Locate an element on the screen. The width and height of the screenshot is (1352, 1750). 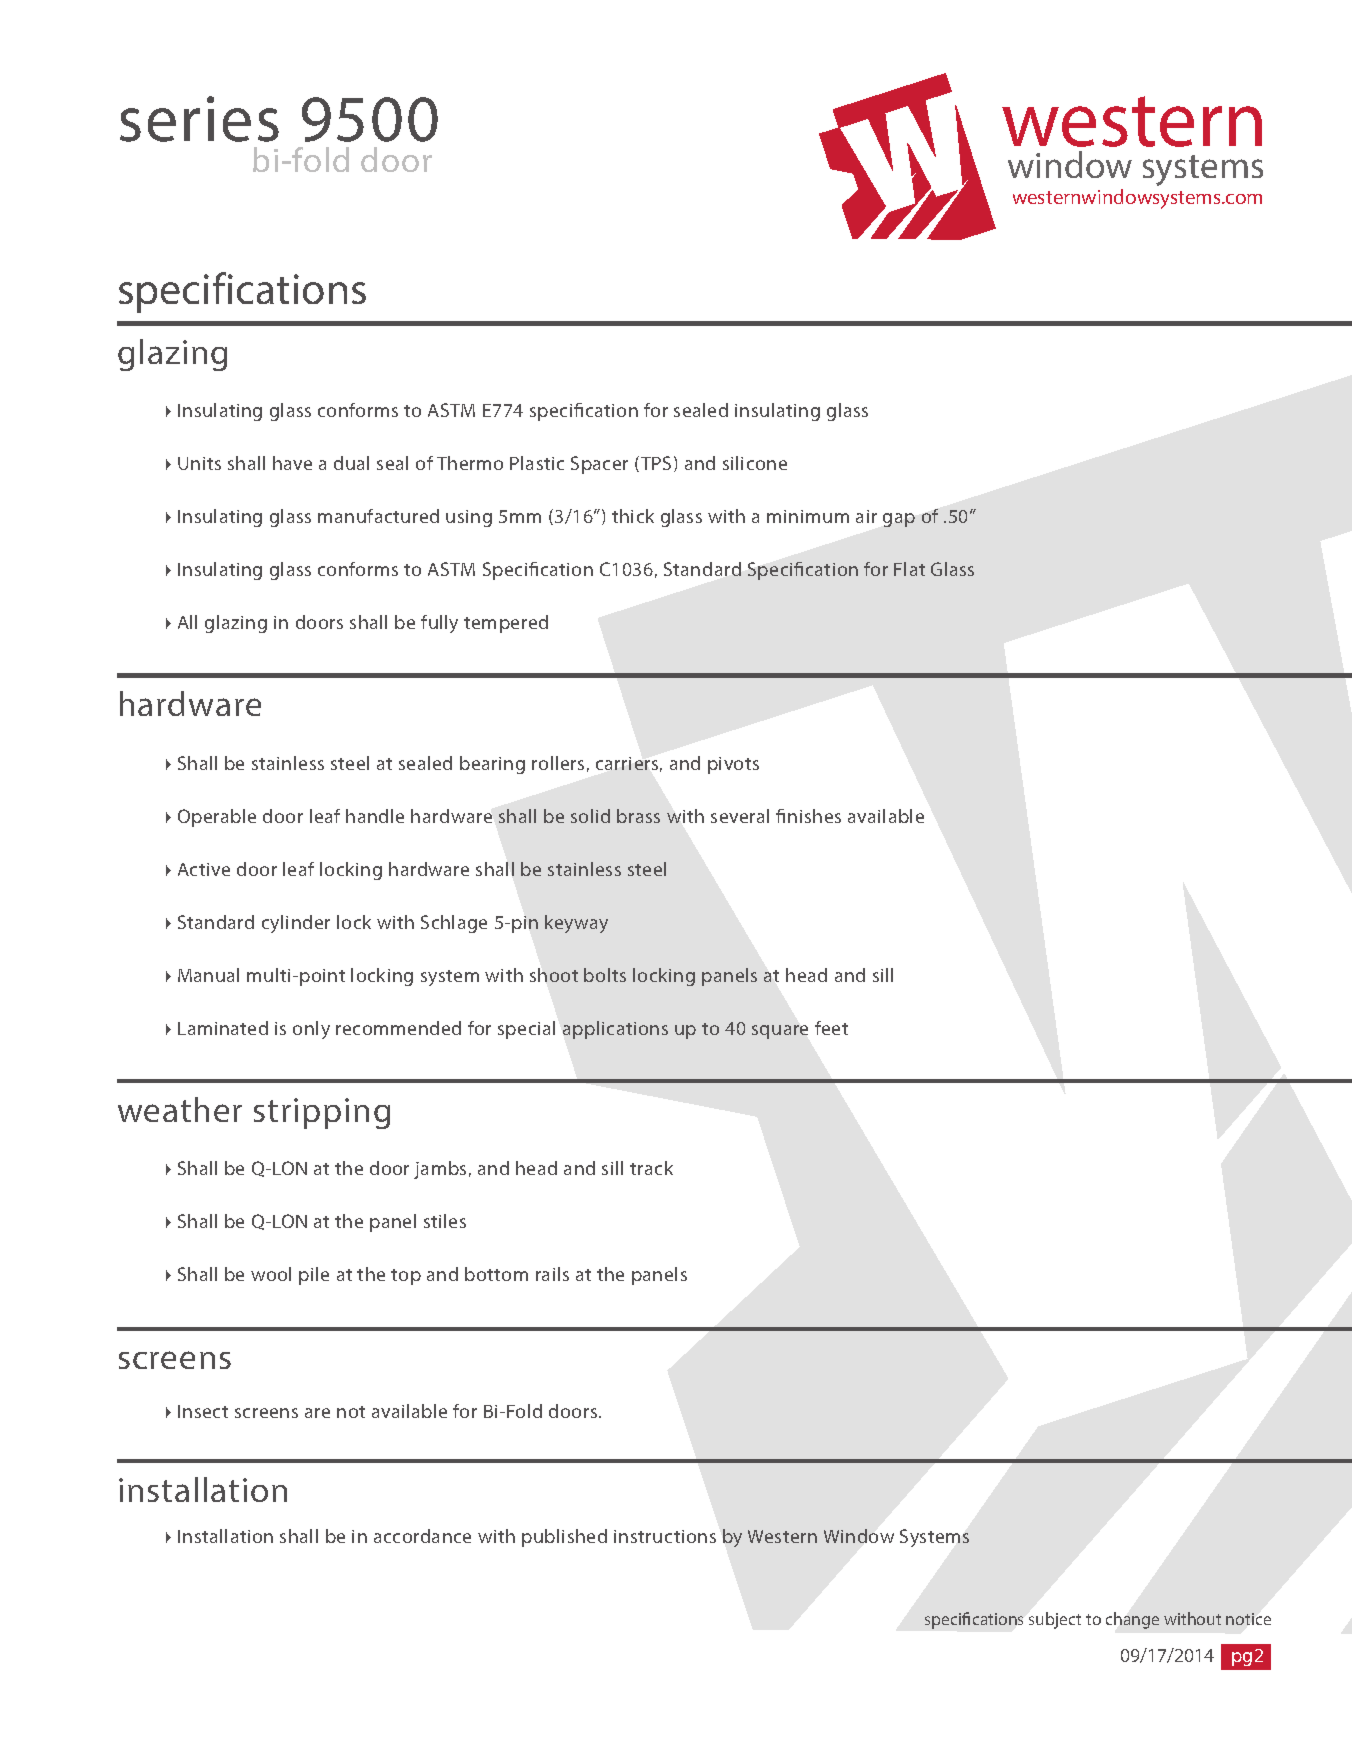
silicone is located at coordinates (755, 463).
